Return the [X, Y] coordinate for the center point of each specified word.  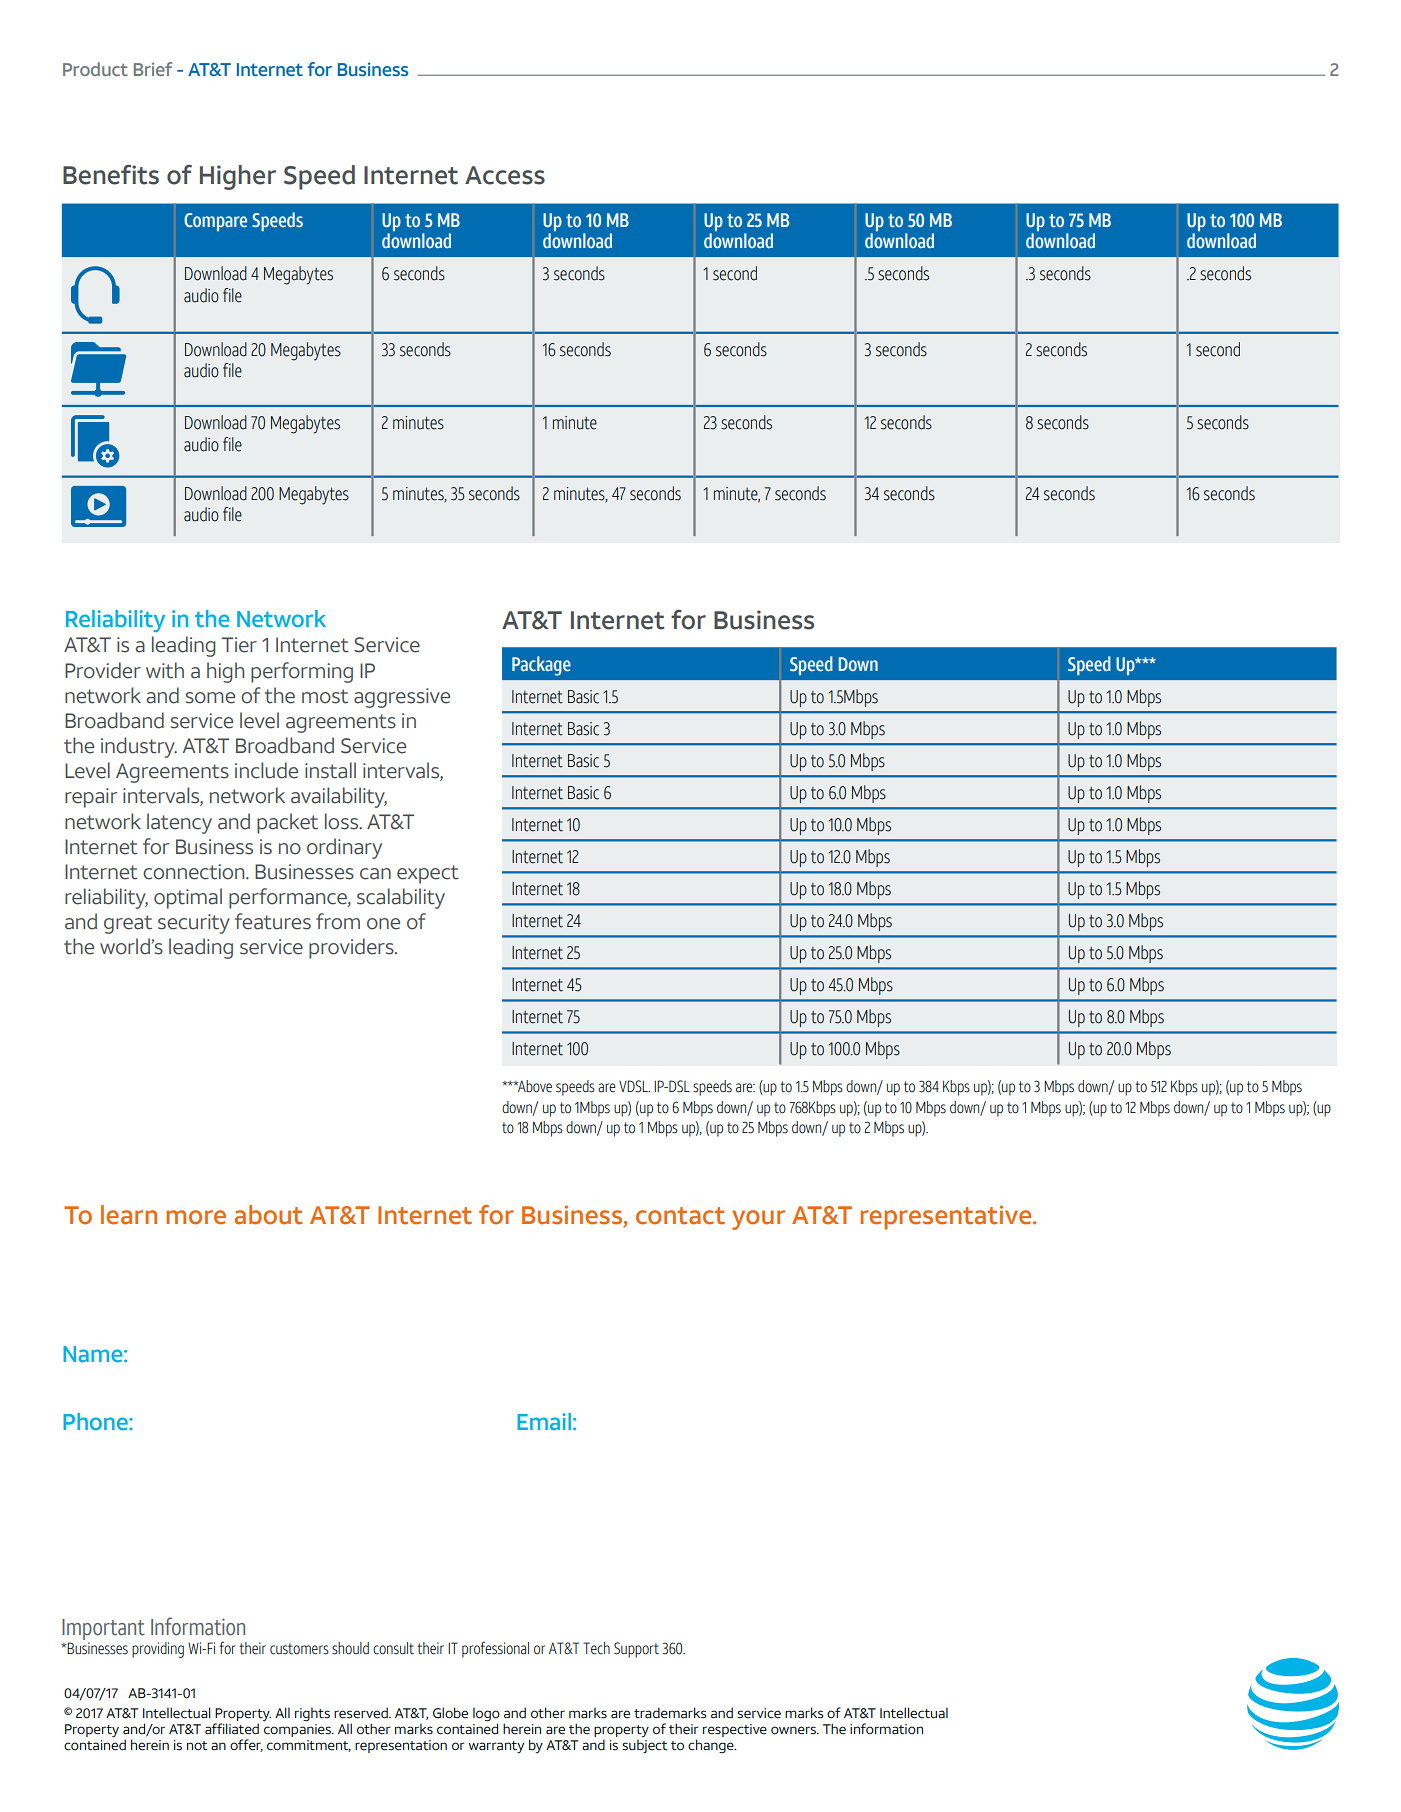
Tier [239, 645]
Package [541, 666]
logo [486, 1714]
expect [428, 874]
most [325, 696]
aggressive [402, 698]
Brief [153, 69]
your [758, 1220]
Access [505, 175]
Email [544, 1421]
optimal [188, 898]
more [196, 1217]
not [197, 1746]
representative [947, 1217]
